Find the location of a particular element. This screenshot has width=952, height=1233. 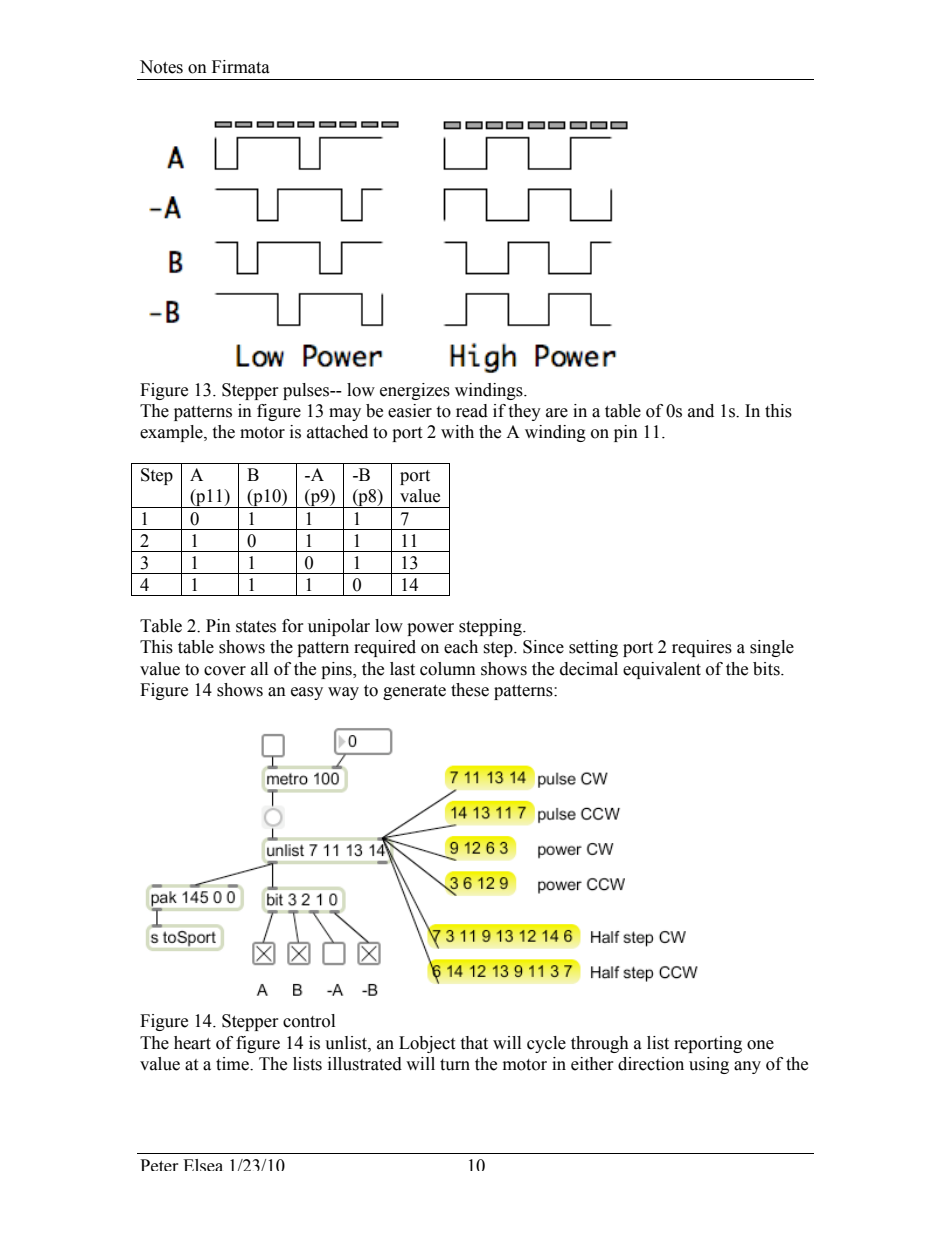

that is located at coordinates (474, 1043).
